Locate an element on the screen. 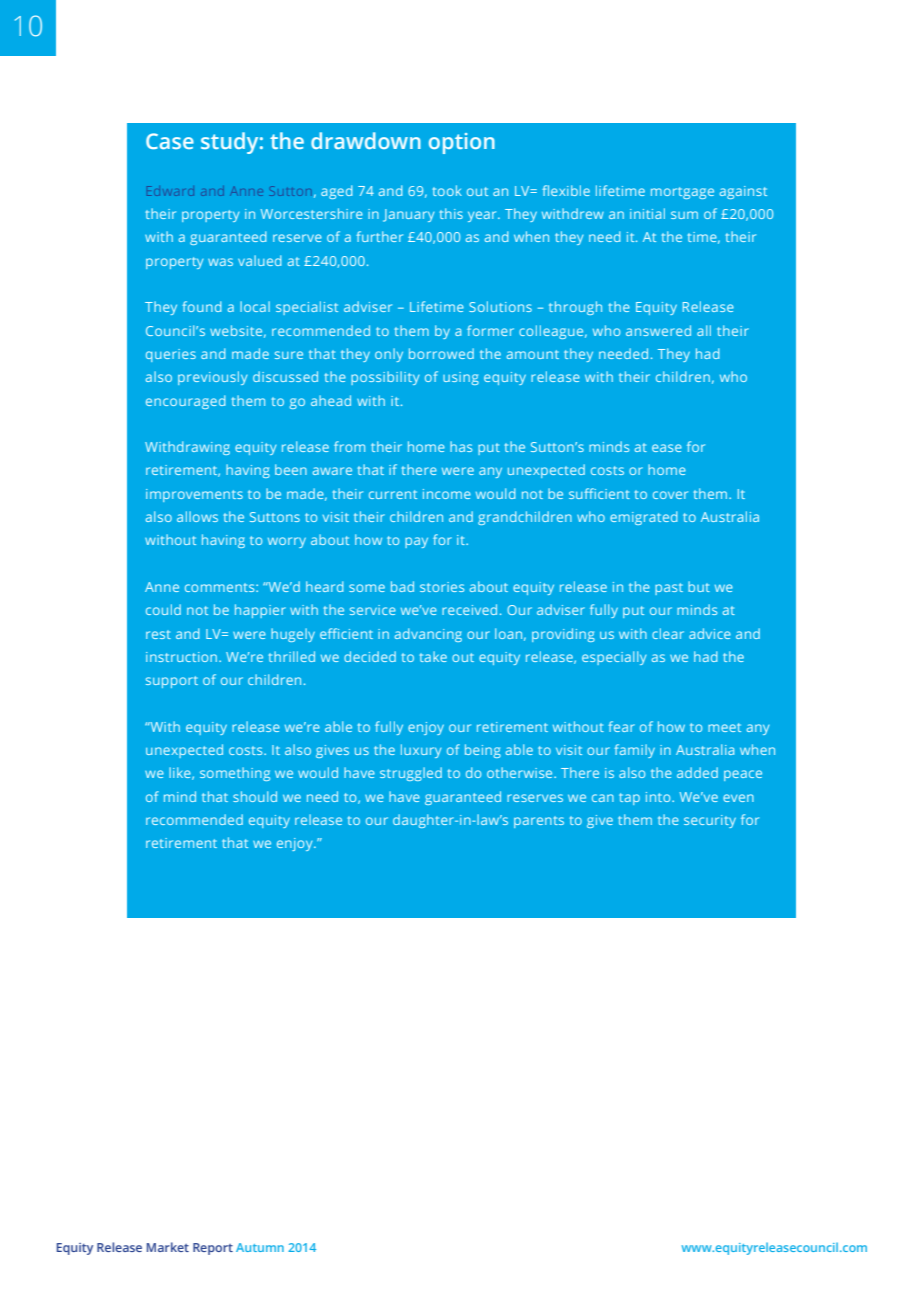 Image resolution: width=924 pixels, height=1308 pixels. mortgage is located at coordinates (682, 193).
